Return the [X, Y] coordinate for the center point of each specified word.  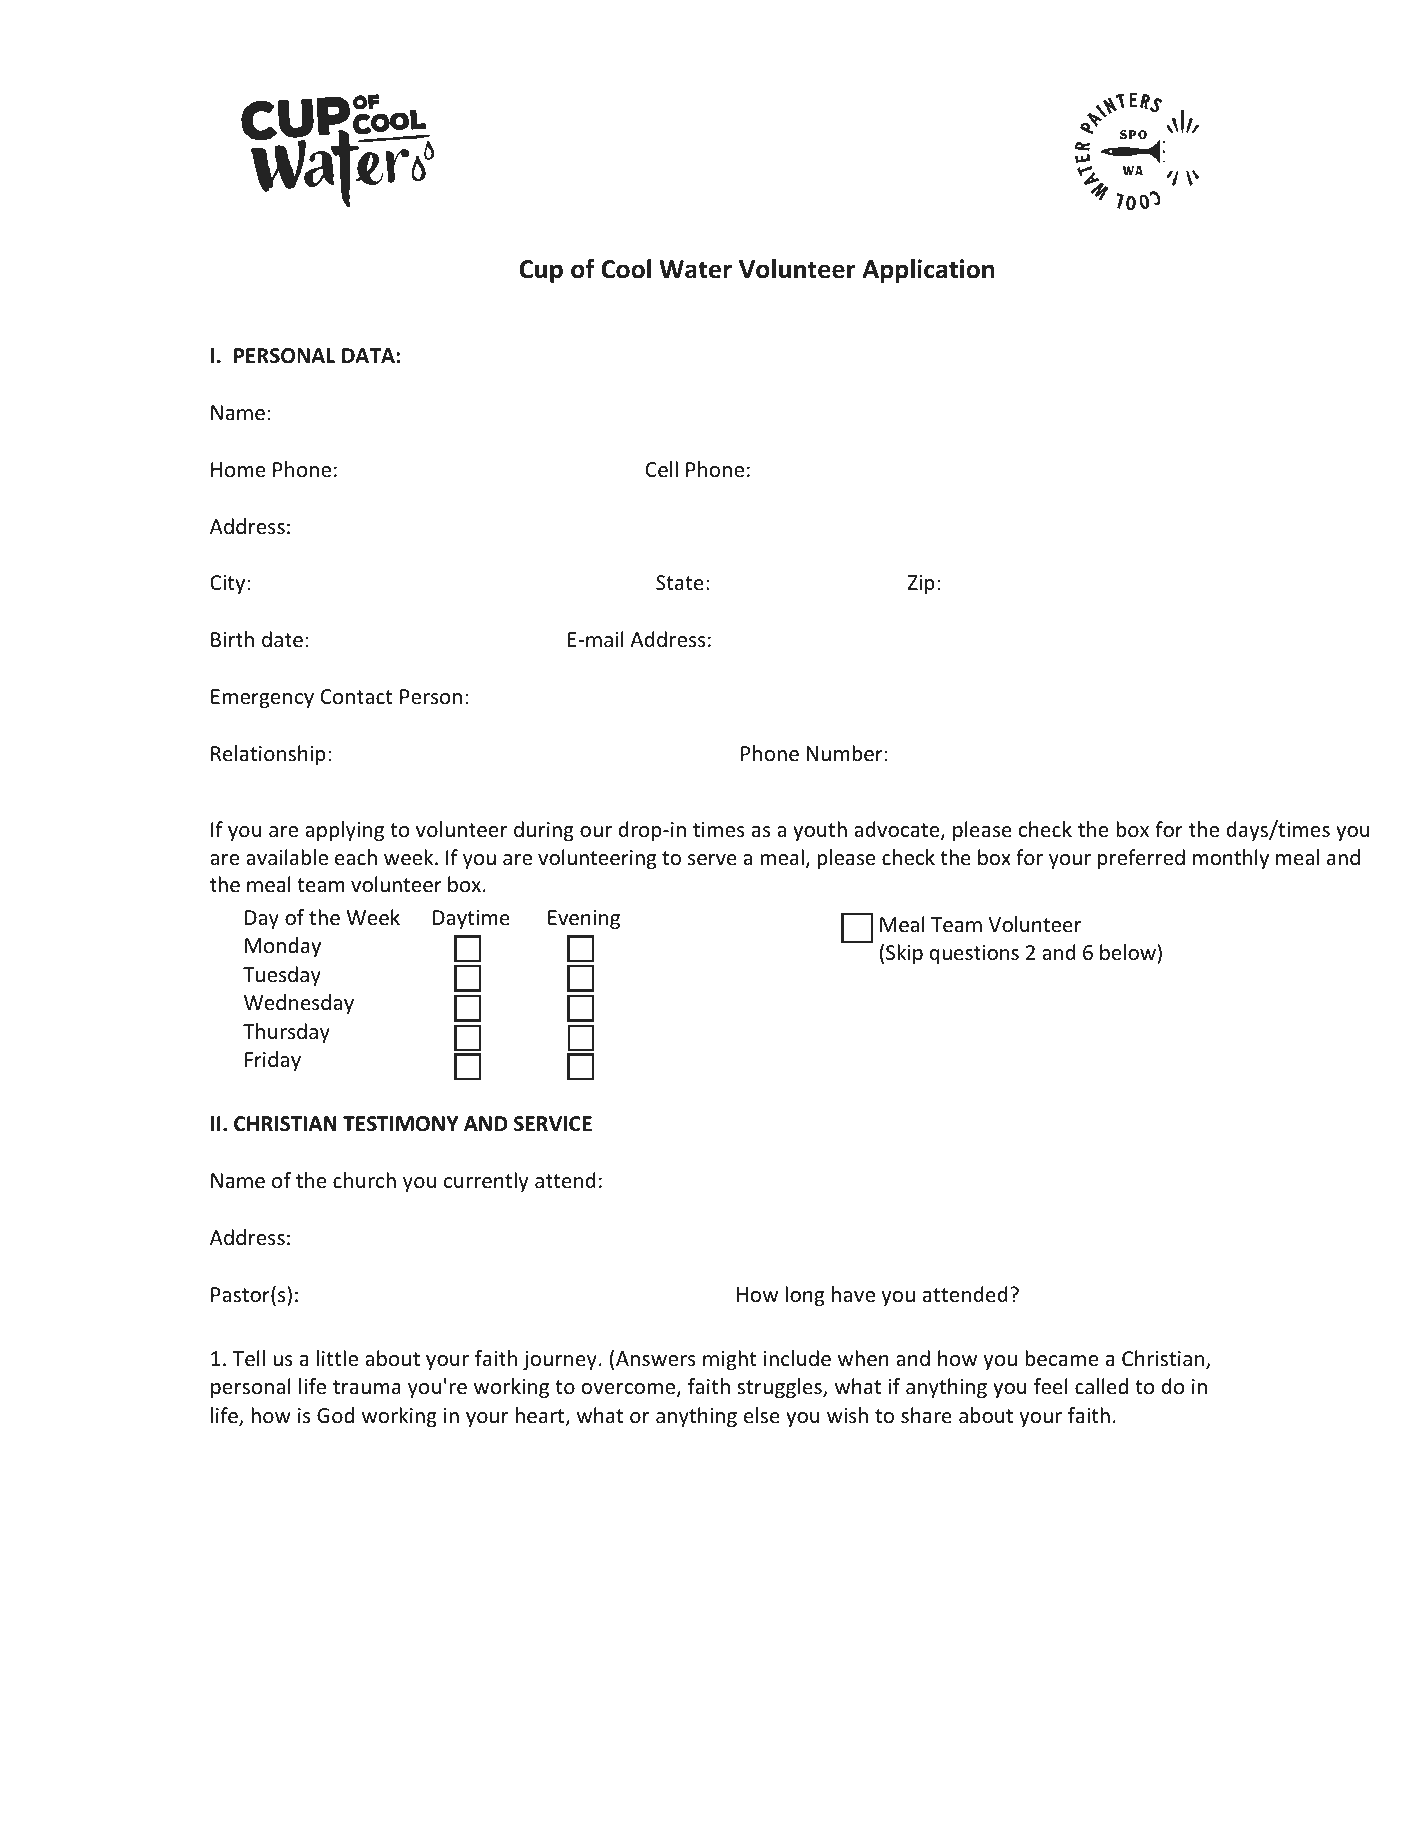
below [1129, 952]
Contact [356, 696]
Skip [904, 954]
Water [695, 269]
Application [928, 271]
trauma [367, 1387]
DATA [368, 355]
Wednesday [299, 1004]
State [680, 583]
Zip [921, 584]
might [729, 1360]
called [1101, 1386]
